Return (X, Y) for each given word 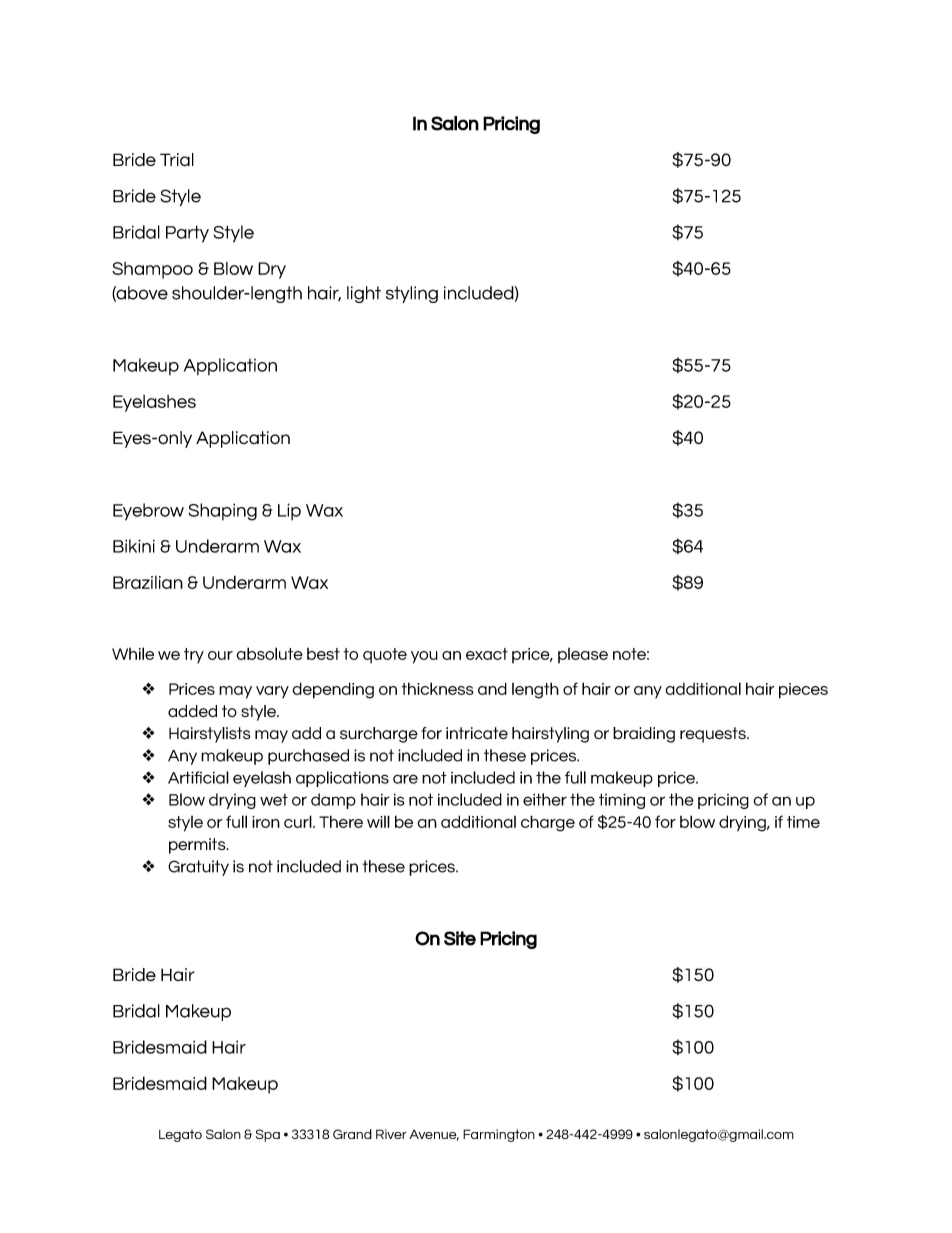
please (583, 655)
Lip (289, 511)
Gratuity (198, 868)
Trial (177, 160)
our (220, 655)
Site (460, 938)
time (803, 822)
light (364, 294)
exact (487, 654)
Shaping (222, 512)
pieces (803, 691)
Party (187, 234)
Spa (268, 1135)
